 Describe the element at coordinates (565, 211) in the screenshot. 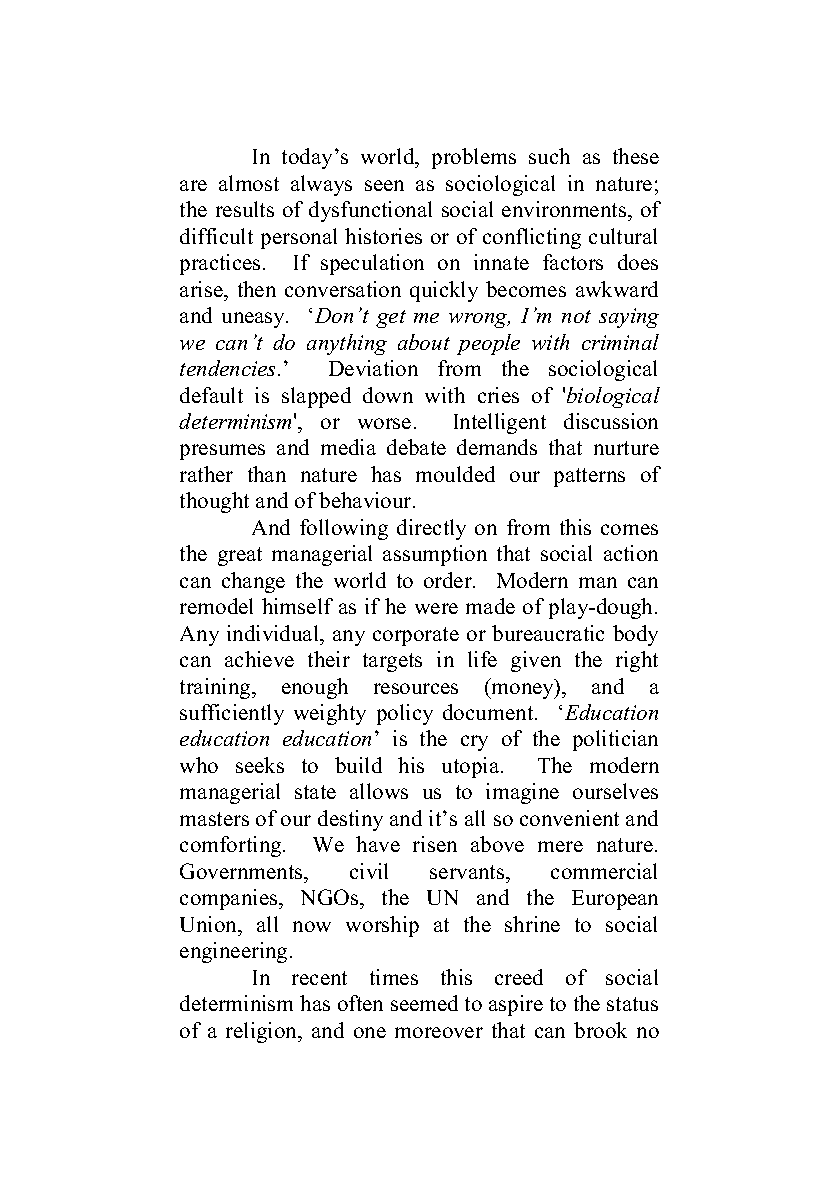

I see `environments` at that location.
